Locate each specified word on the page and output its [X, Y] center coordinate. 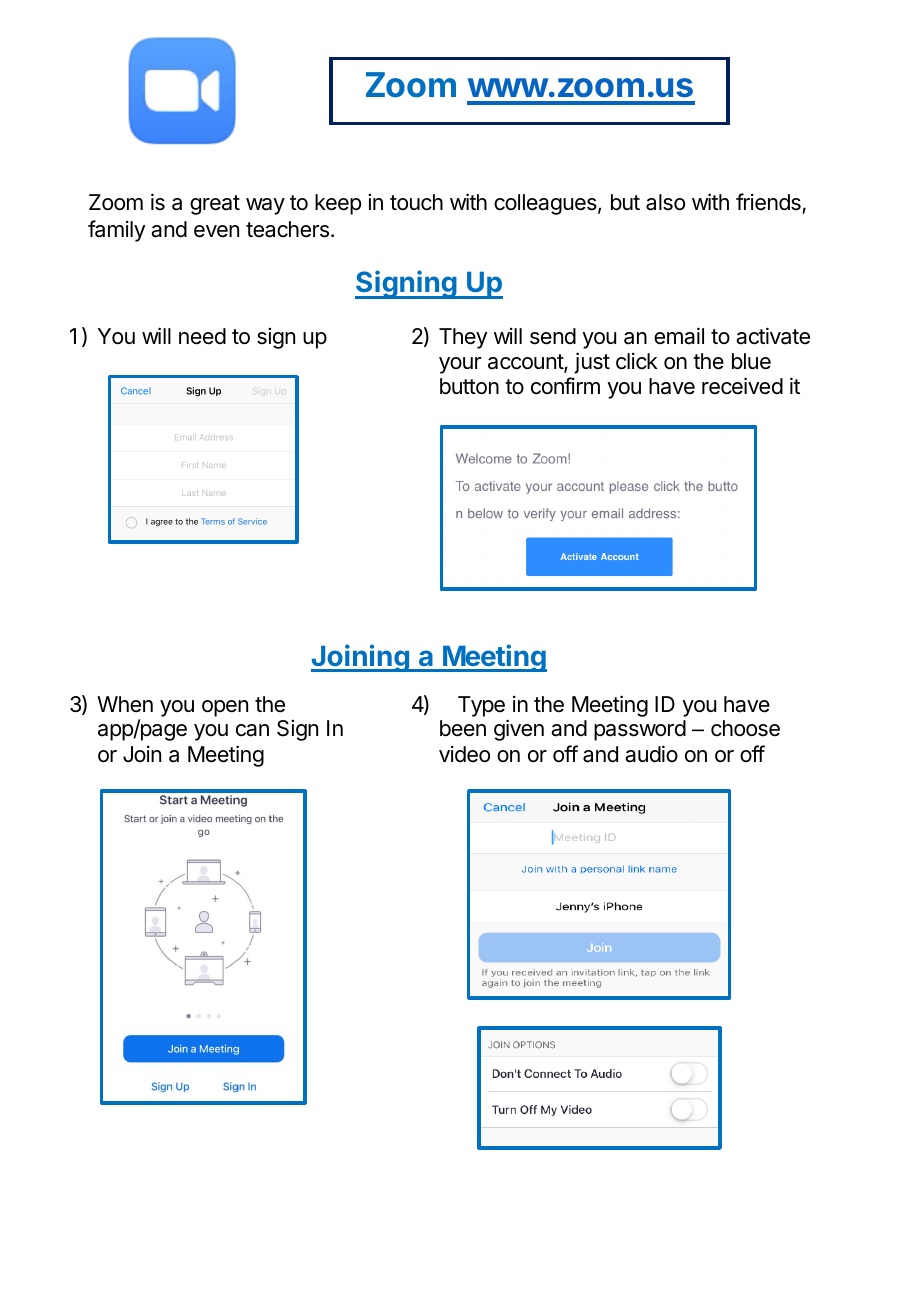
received [742, 386]
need [202, 336]
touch [416, 202]
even [216, 231]
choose [745, 728]
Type [481, 706]
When [125, 704]
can [252, 730]
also [665, 202]
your [460, 365]
